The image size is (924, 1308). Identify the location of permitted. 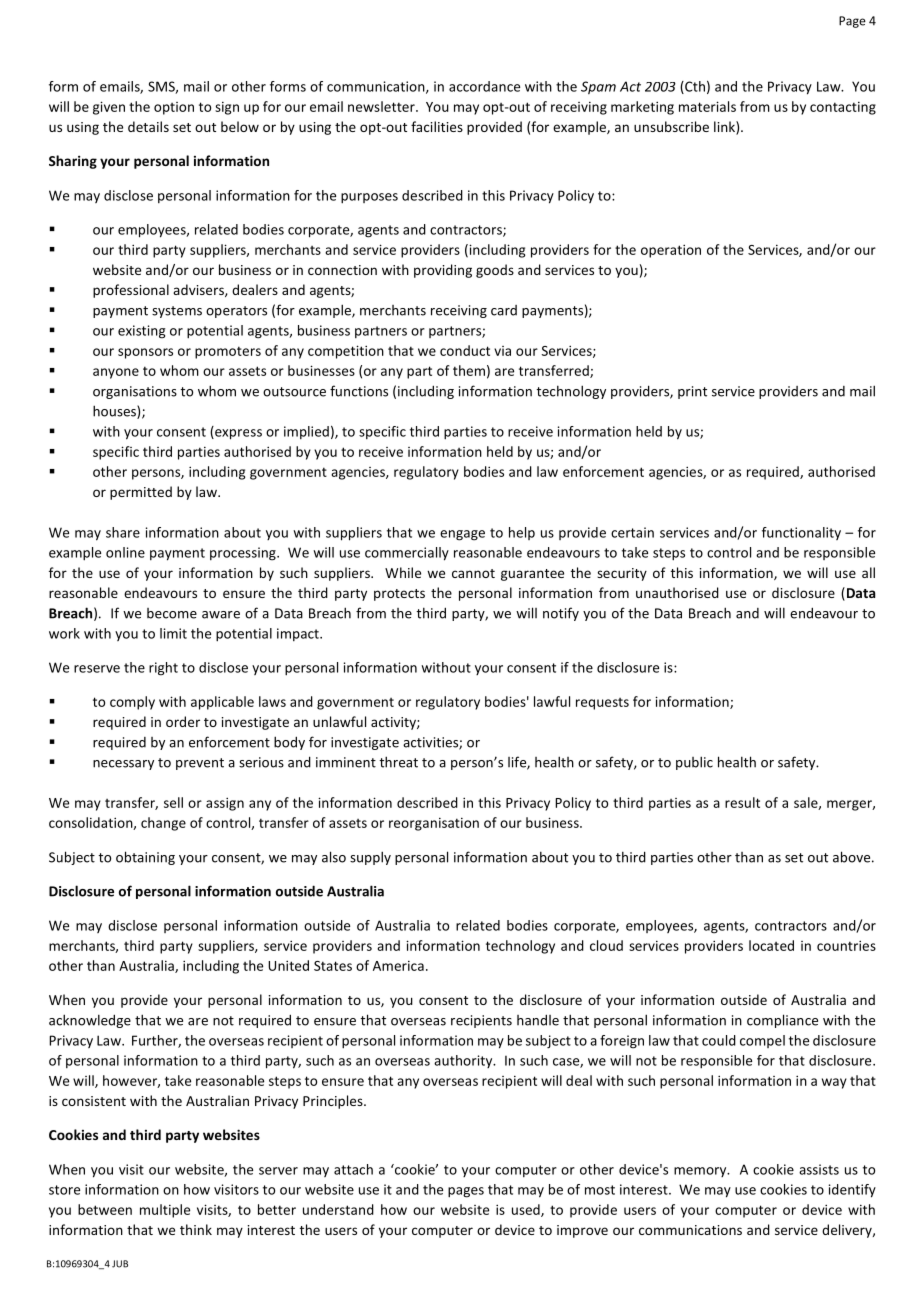
(141, 493).
